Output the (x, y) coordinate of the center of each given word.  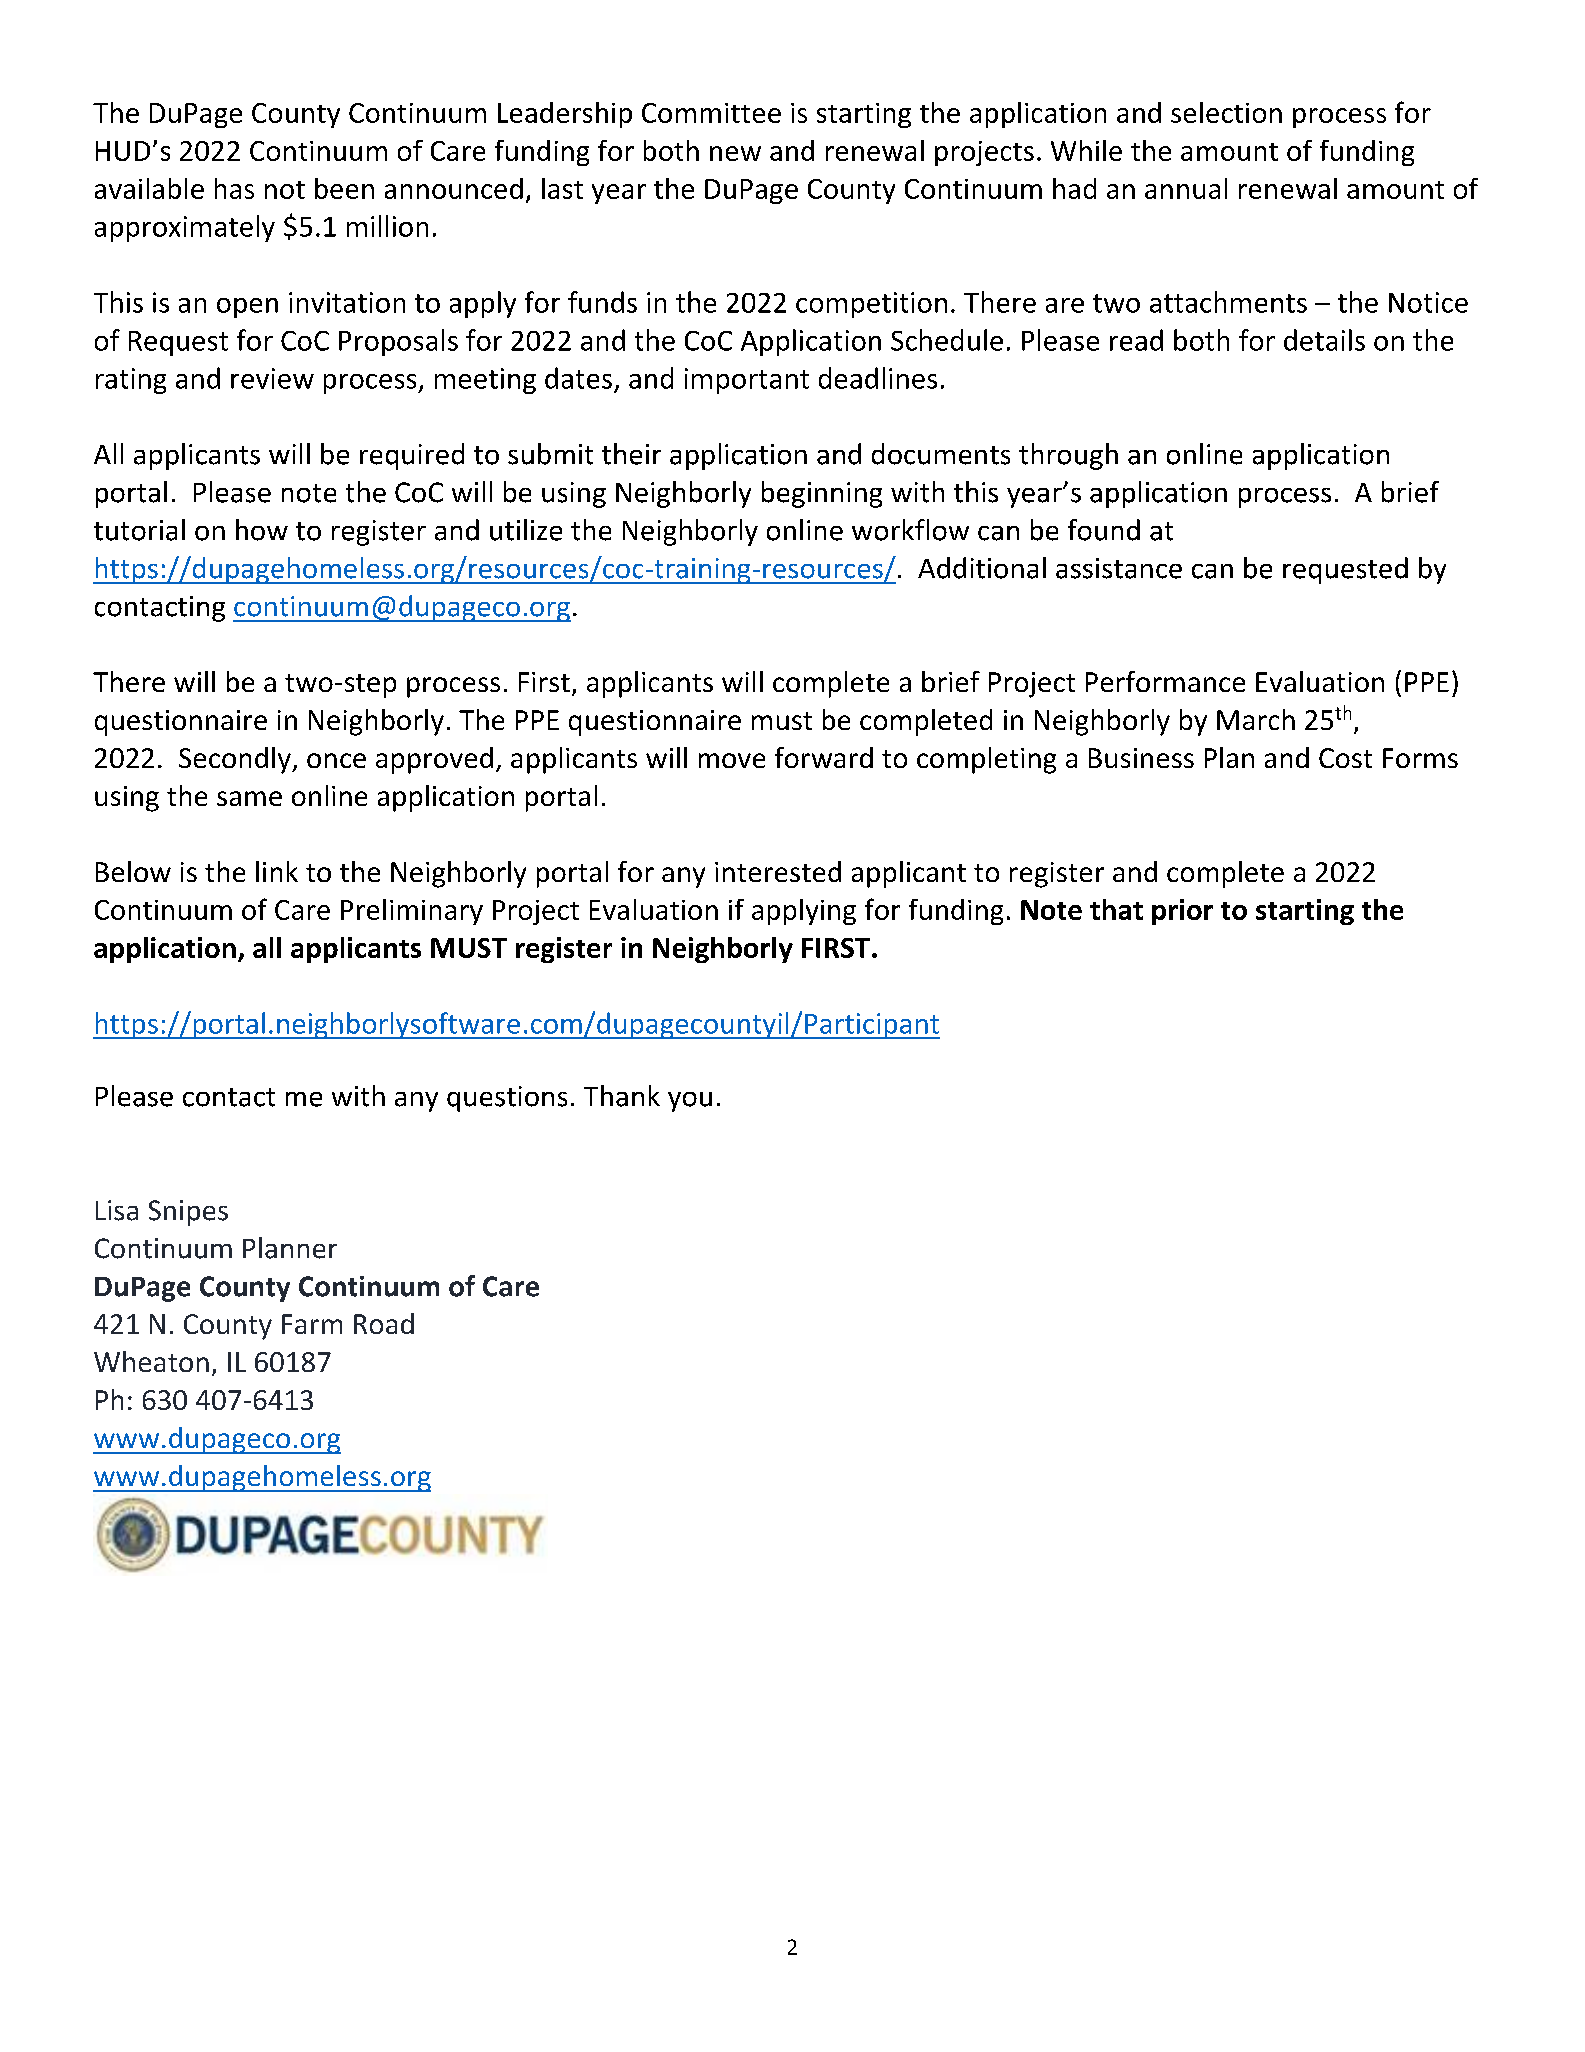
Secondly (236, 760)
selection (1226, 112)
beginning (822, 494)
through (1068, 456)
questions (507, 1099)
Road (384, 1323)
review (272, 378)
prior (1182, 912)
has (234, 188)
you (690, 1102)
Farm (312, 1324)
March (1256, 719)
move (732, 760)
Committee (711, 113)
